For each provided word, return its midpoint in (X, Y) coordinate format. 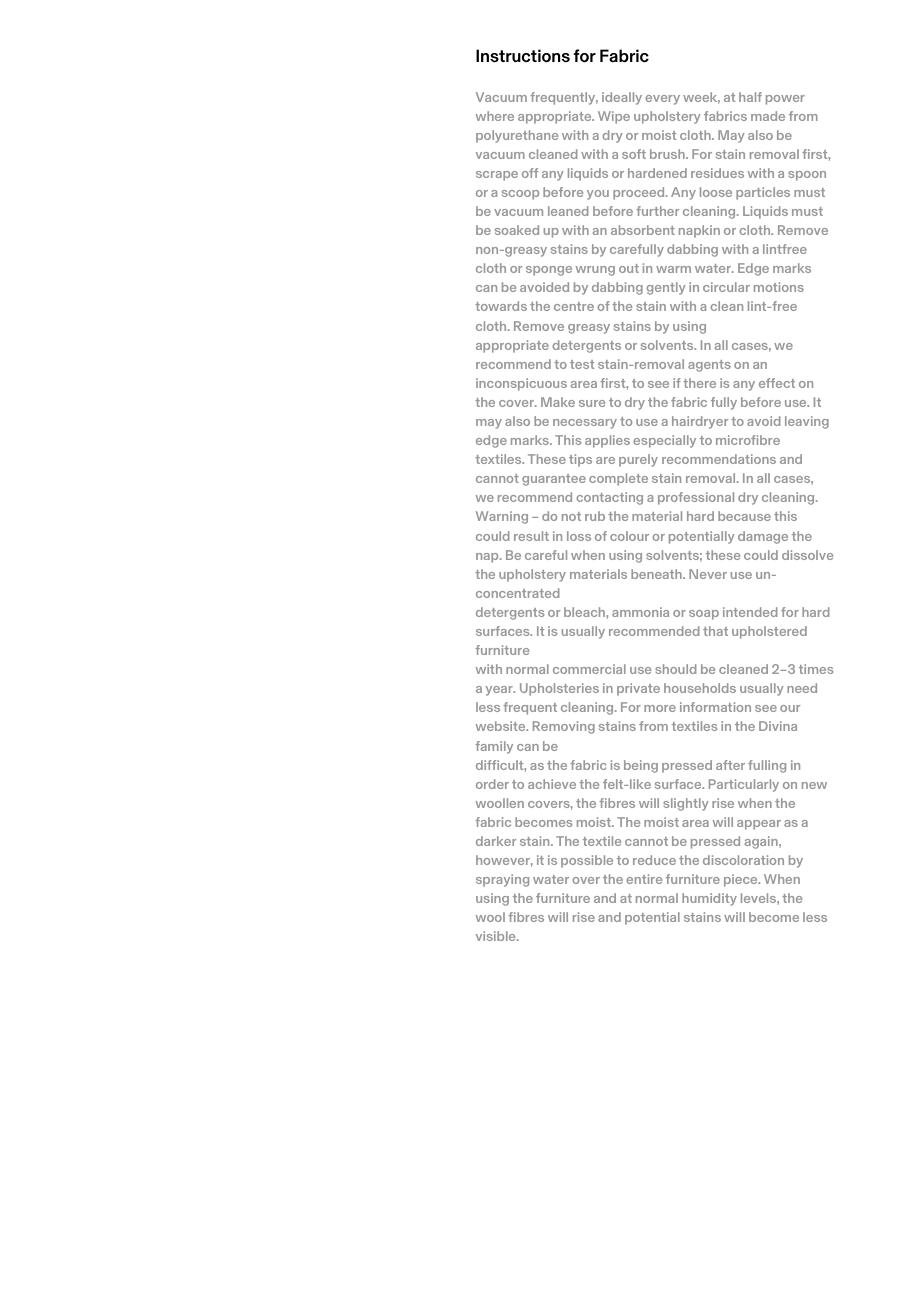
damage (763, 537)
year (500, 691)
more (660, 708)
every (662, 100)
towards (501, 306)
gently (666, 288)
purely (638, 460)
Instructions (523, 56)
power (785, 100)
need (802, 688)
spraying (502, 880)
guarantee (554, 480)
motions (779, 287)
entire (644, 879)
